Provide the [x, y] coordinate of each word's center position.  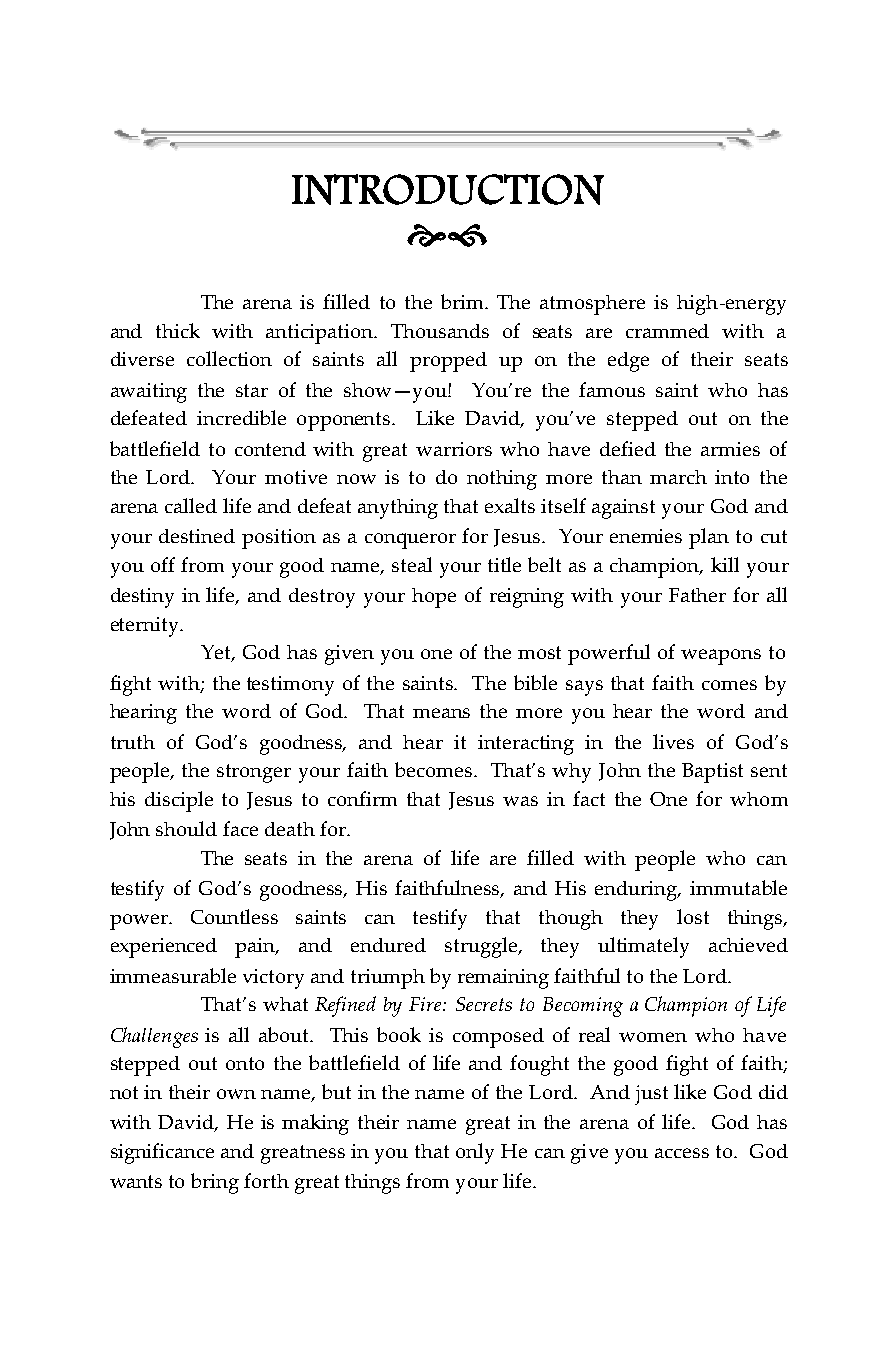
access [682, 1153]
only [475, 1153]
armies [730, 449]
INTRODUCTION [448, 189]
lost [693, 916]
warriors [454, 449]
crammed [667, 331]
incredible [241, 417]
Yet [217, 653]
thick [178, 330]
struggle [482, 947]
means [441, 713]
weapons [721, 657]
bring [215, 1183]
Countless [234, 916]
